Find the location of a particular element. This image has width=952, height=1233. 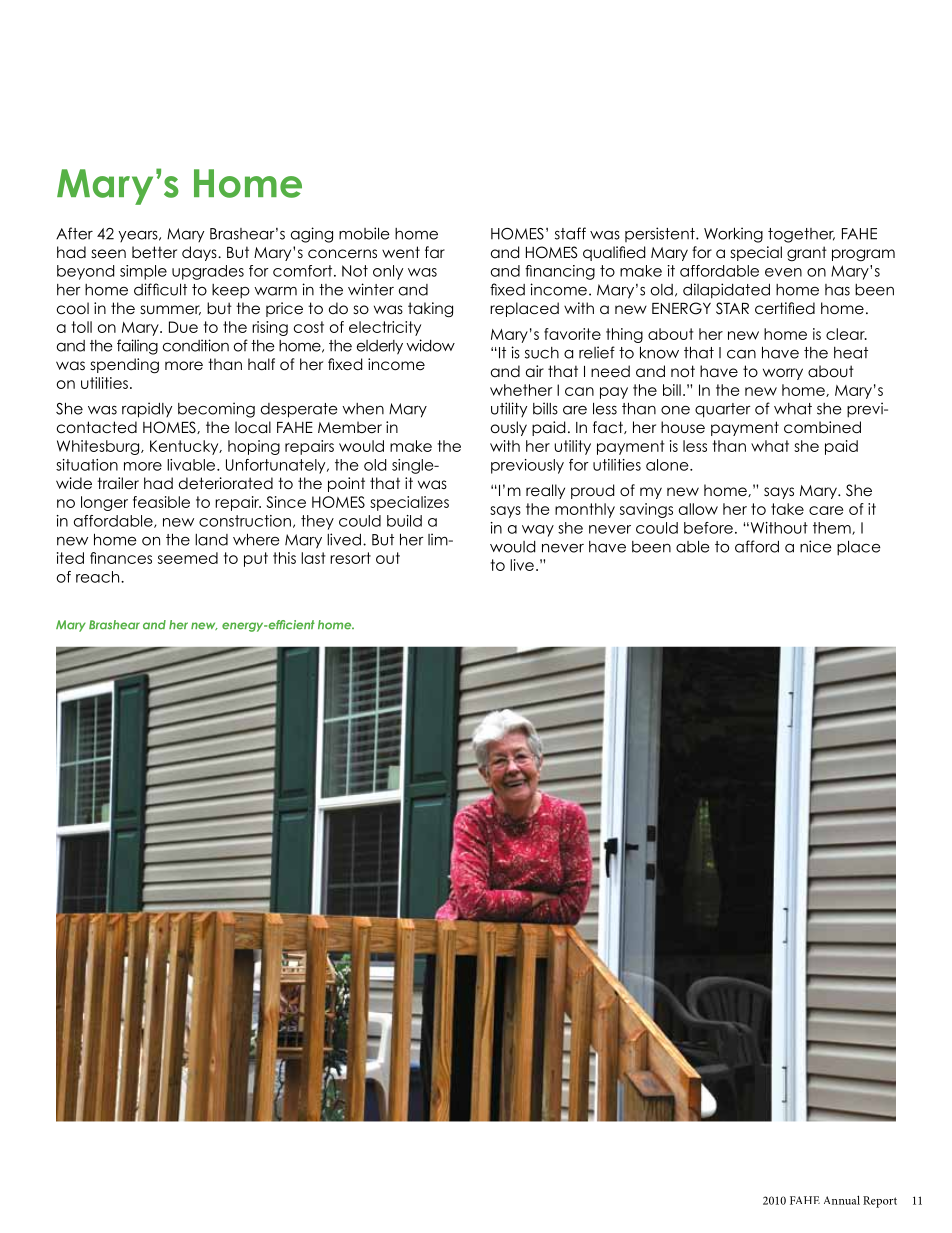

reach is located at coordinates (99, 577).
